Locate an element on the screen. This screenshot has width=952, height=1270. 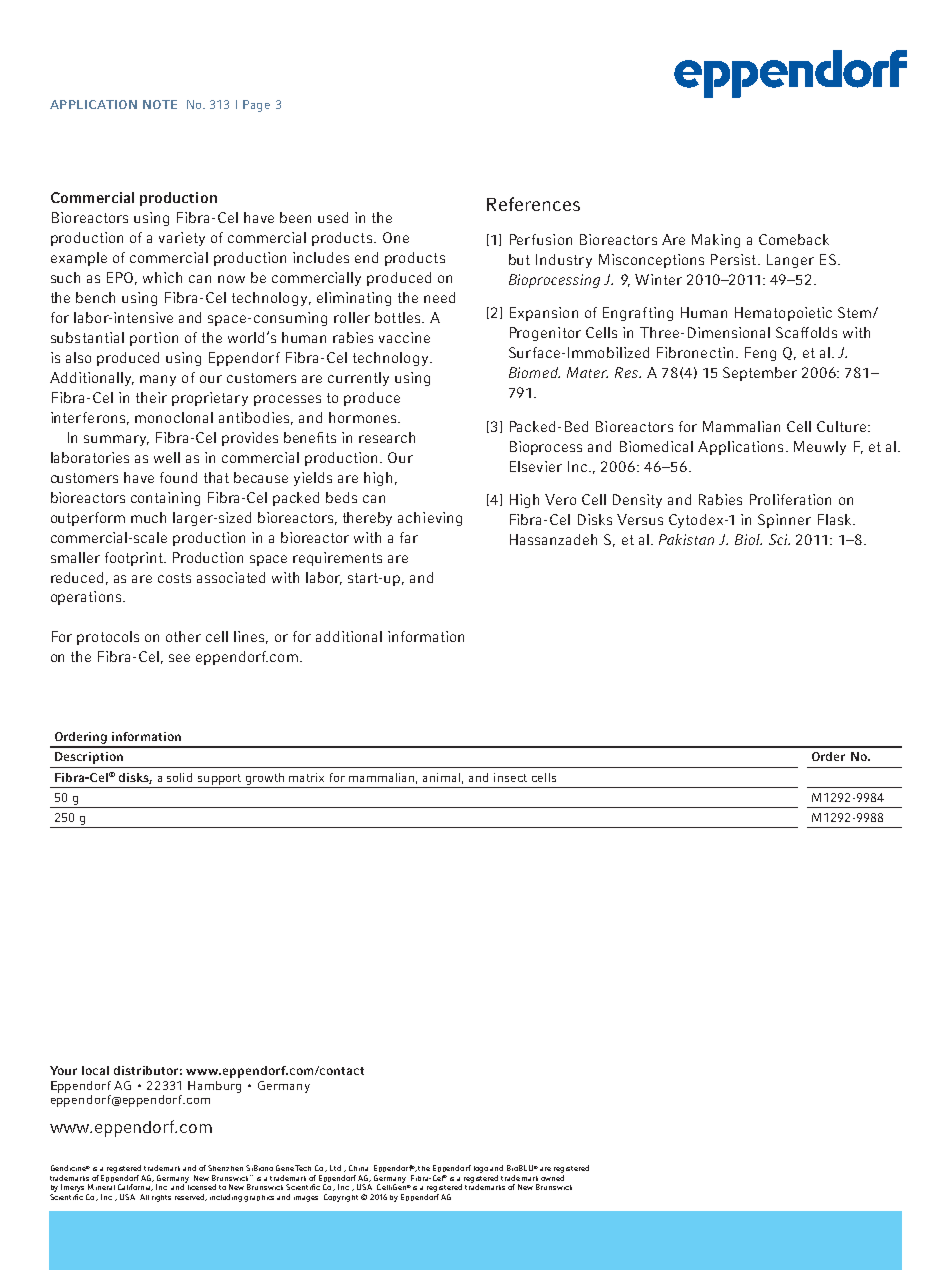
Comeback is located at coordinates (794, 239).
